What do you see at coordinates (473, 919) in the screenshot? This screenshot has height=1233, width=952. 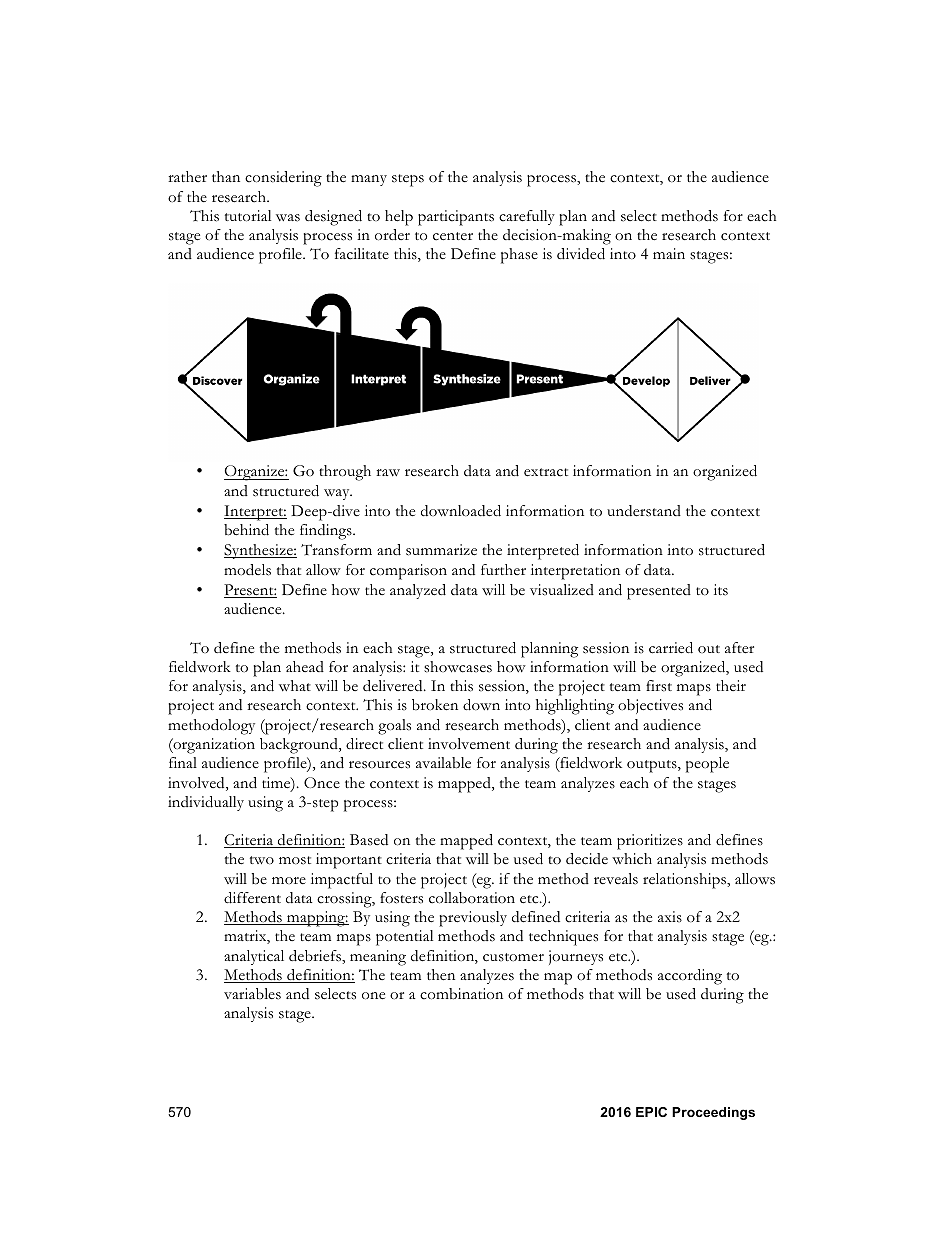 I see `previously` at bounding box center [473, 919].
